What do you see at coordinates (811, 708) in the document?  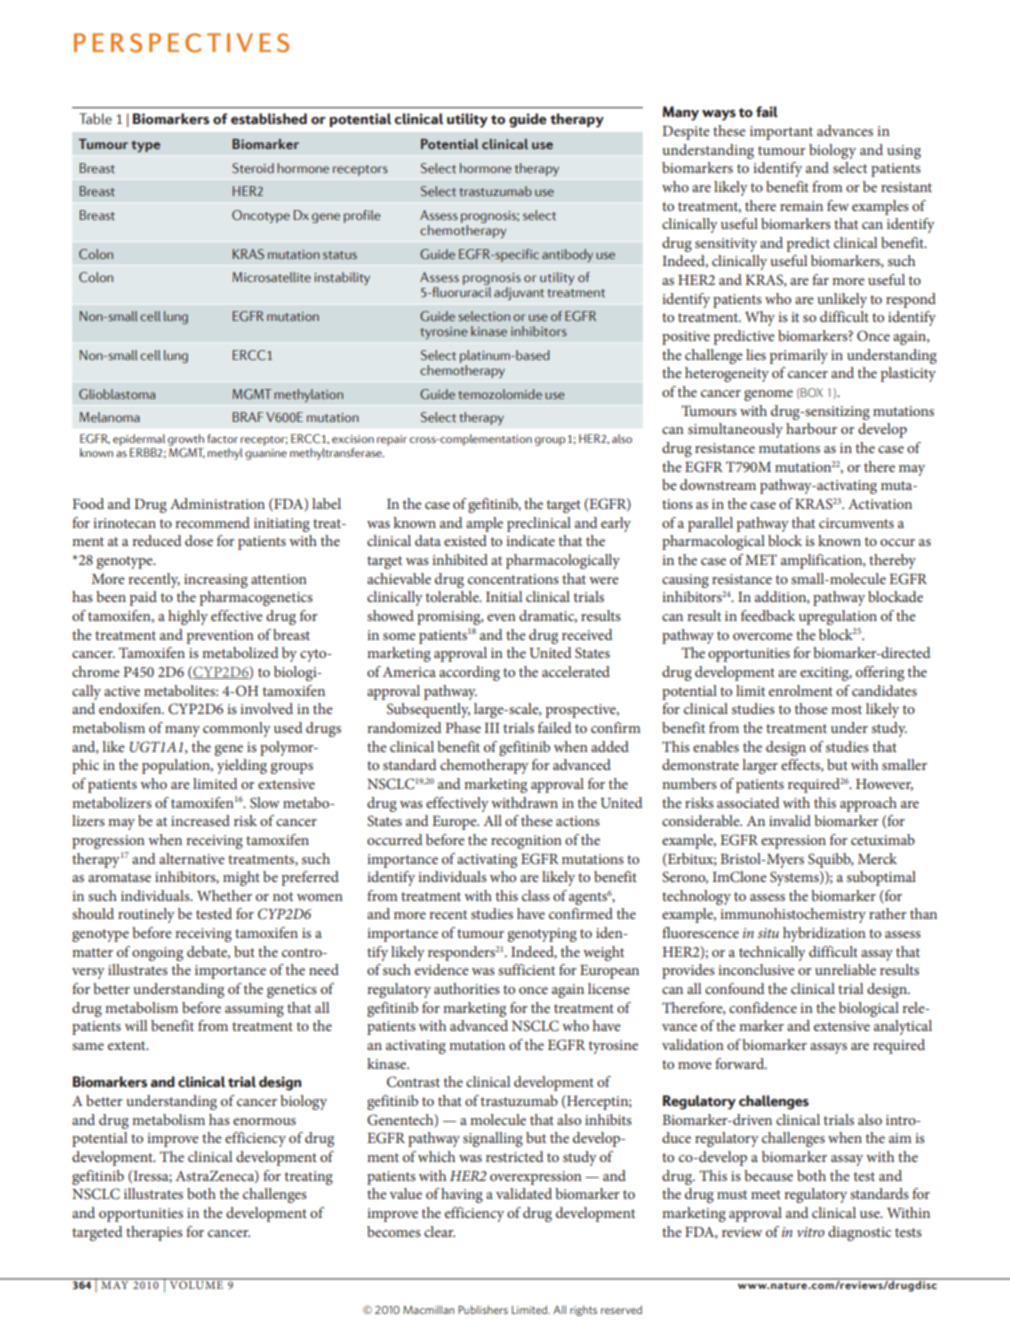 I see `those` at bounding box center [811, 708].
